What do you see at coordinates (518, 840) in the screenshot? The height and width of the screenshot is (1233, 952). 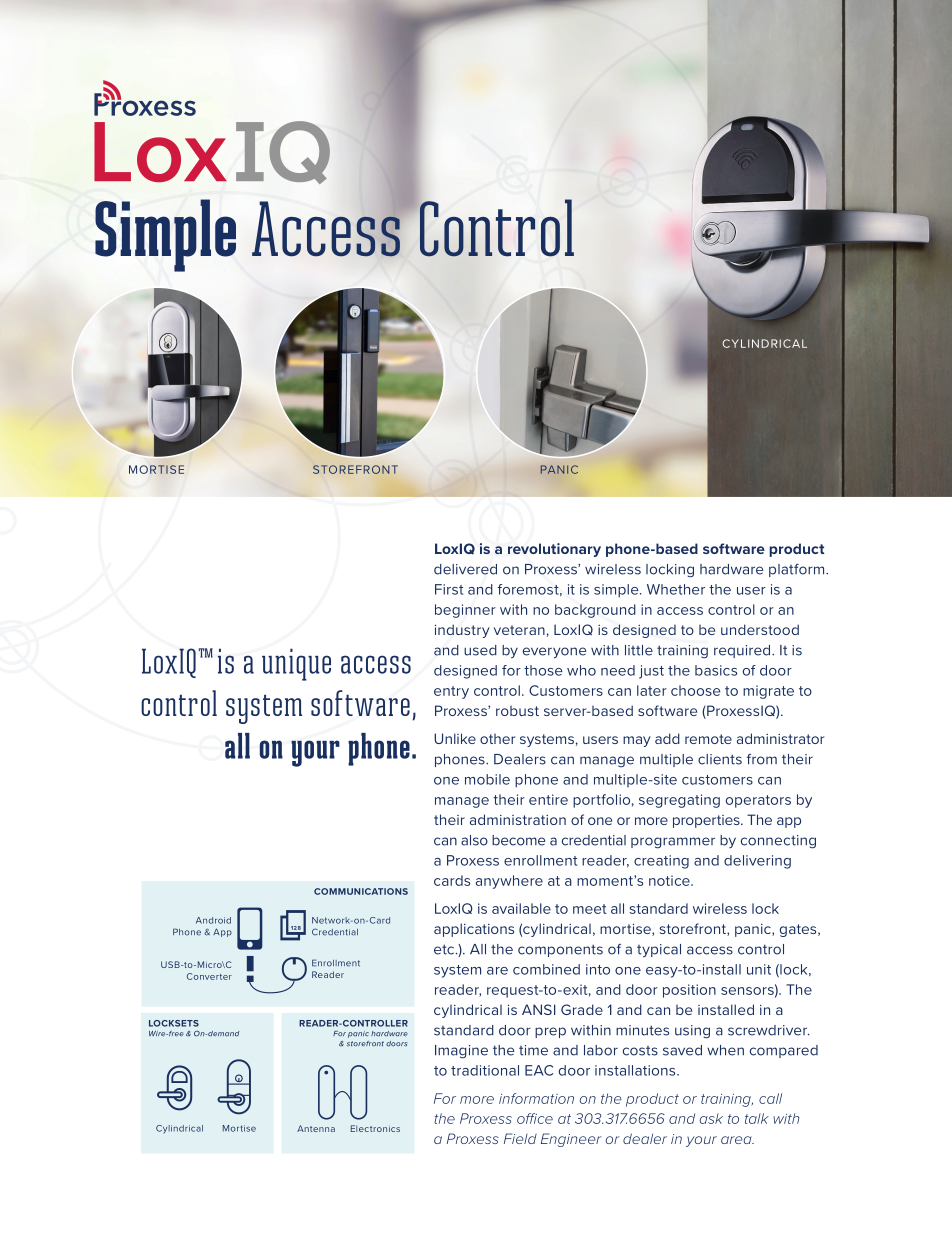 I see `become` at bounding box center [518, 840].
